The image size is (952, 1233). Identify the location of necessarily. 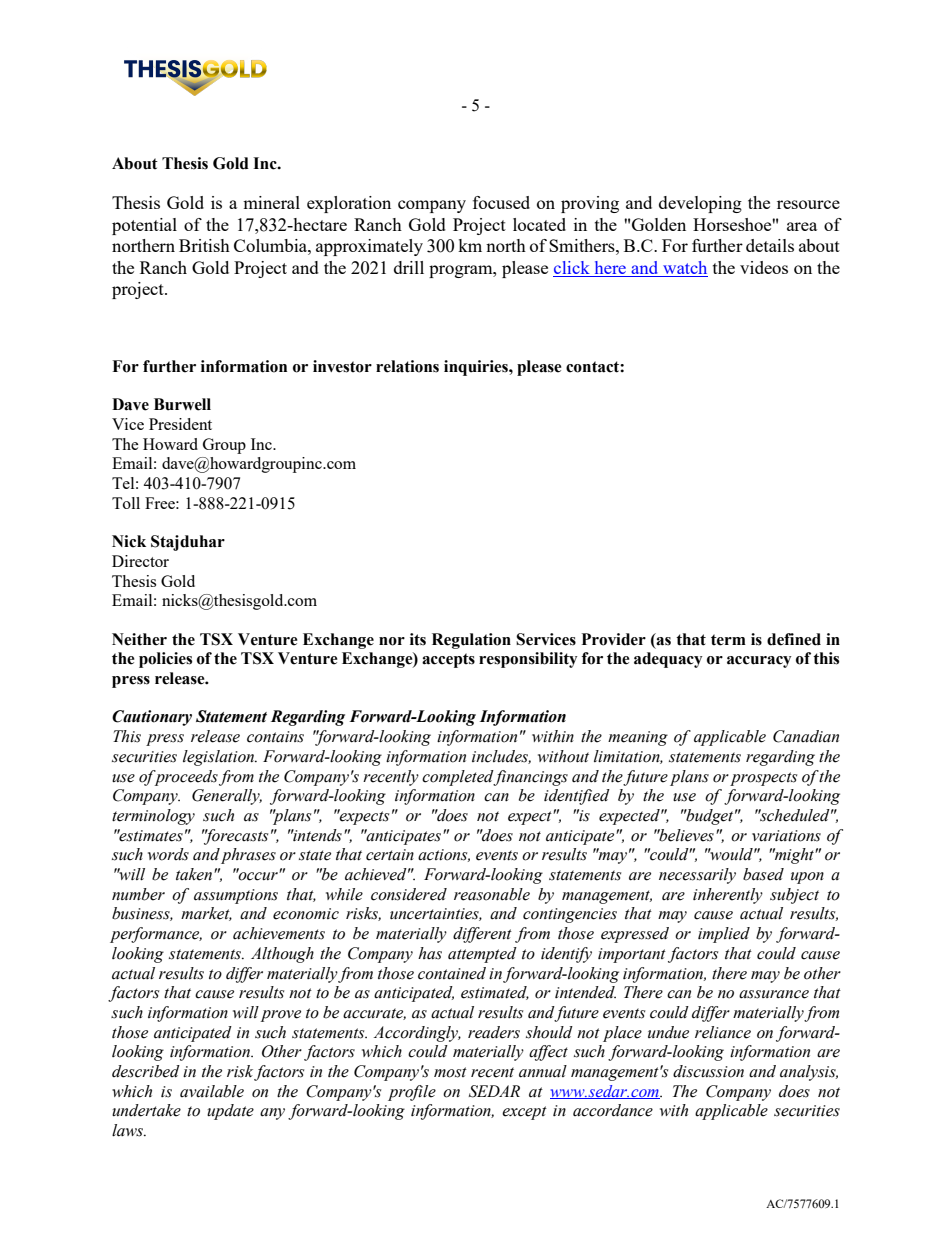
(697, 876).
